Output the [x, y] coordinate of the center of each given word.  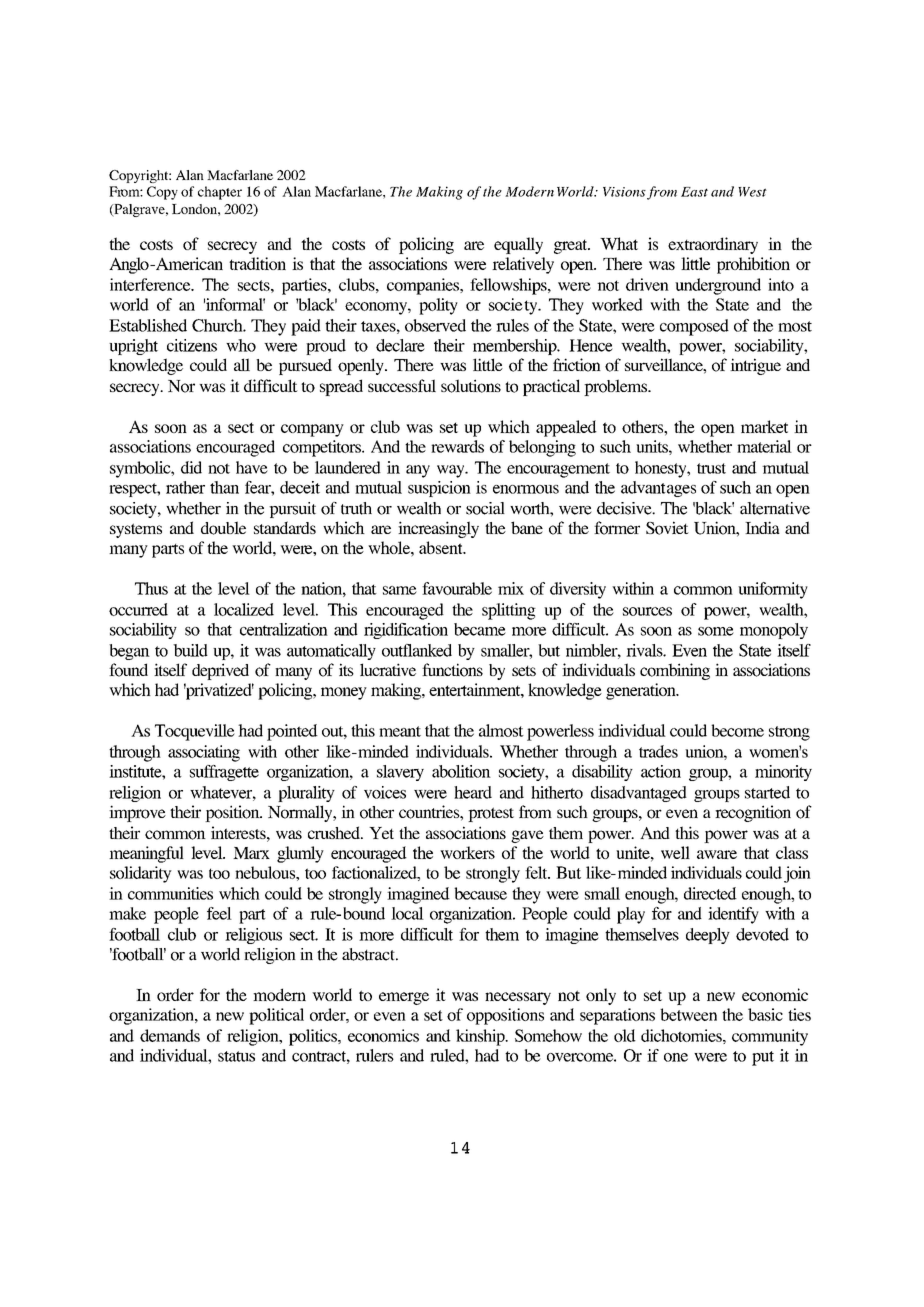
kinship [481, 1037]
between [688, 1014]
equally [518, 245]
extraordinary [713, 245]
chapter [220, 193]
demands [170, 1035]
